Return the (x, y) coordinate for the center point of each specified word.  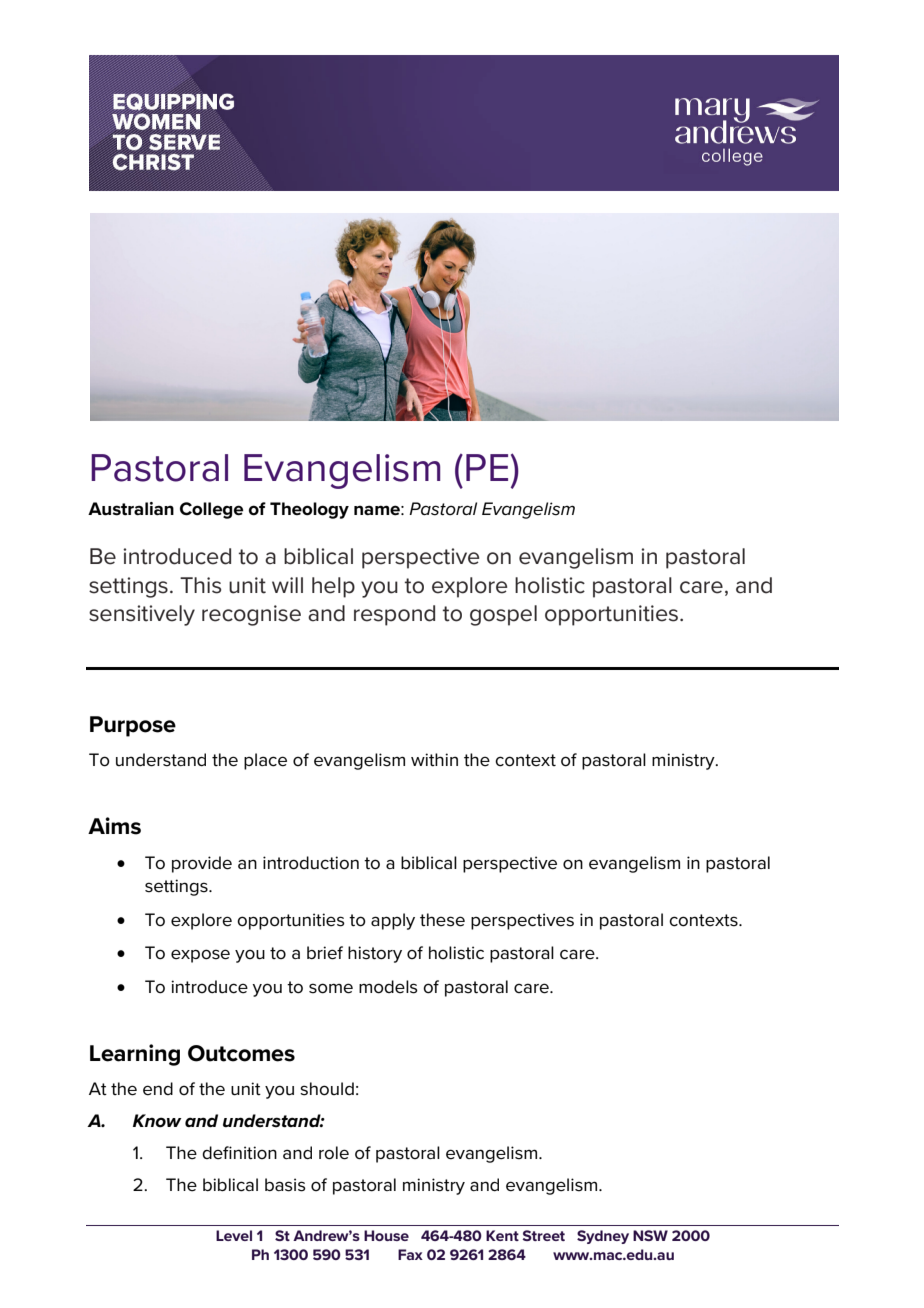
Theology (309, 510)
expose (200, 956)
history (375, 954)
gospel (503, 615)
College (212, 510)
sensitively (142, 615)
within (434, 759)
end (158, 1089)
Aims (114, 826)
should (327, 1089)
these (442, 920)
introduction (311, 863)
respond (394, 615)
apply (393, 921)
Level (234, 1235)
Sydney (603, 1237)
